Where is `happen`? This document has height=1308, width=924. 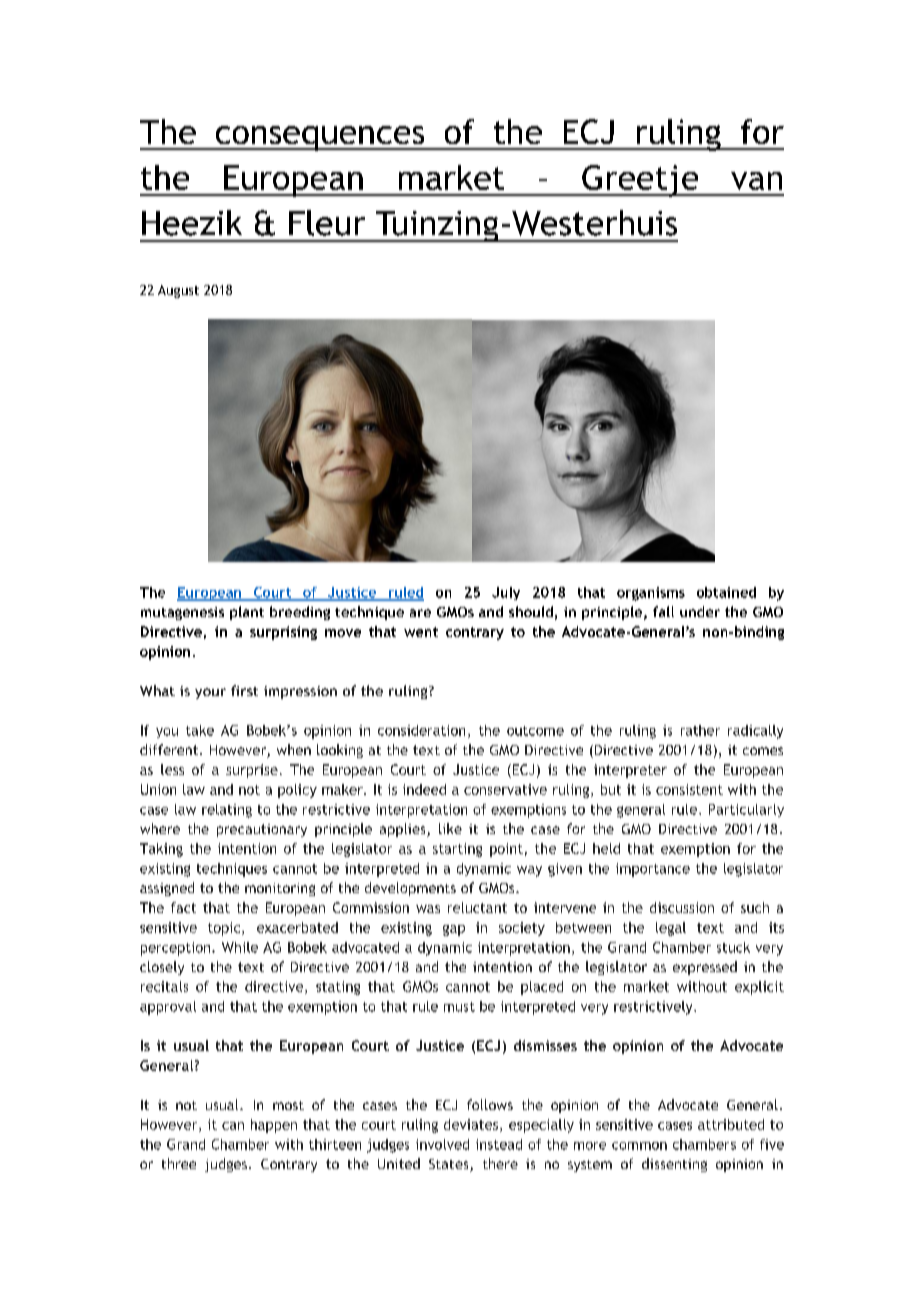
happen is located at coordinates (274, 1126).
